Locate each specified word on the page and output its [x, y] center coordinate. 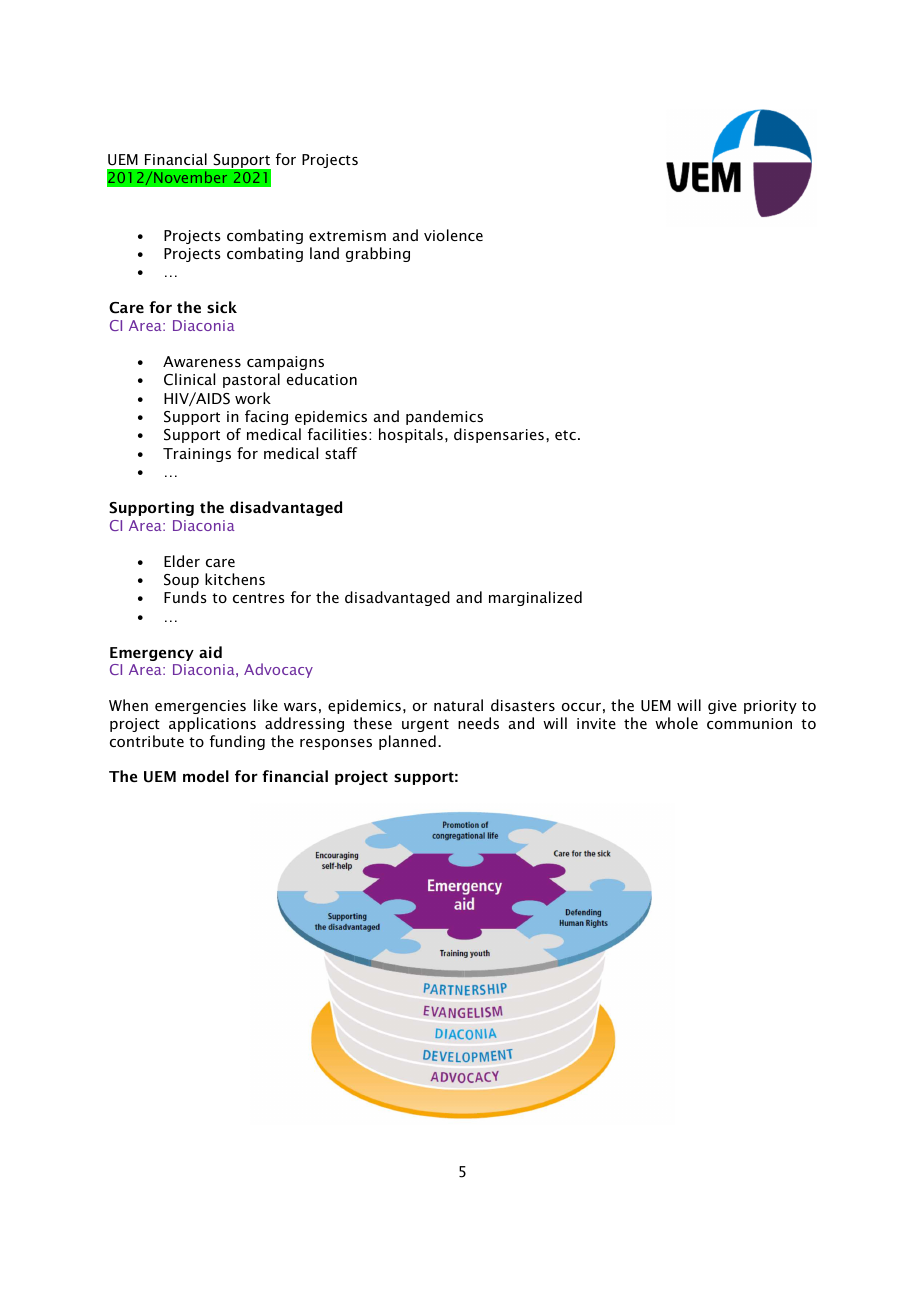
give [722, 707]
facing [266, 417]
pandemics [444, 417]
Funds [185, 597]
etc [565, 435]
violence [453, 235]
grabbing [378, 254]
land [324, 253]
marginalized [535, 598]
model [206, 776]
